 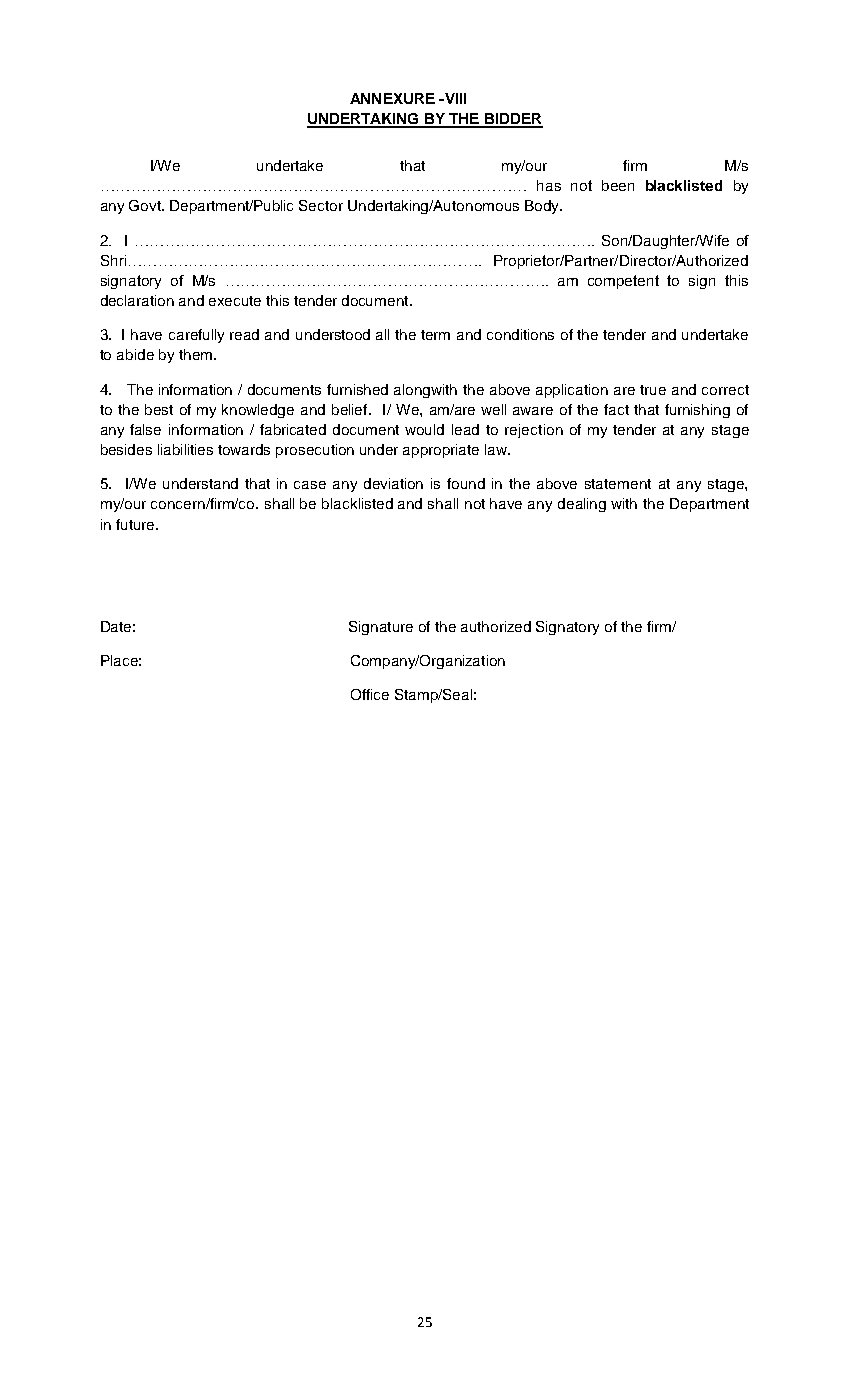 I want to click on Govt, so click(x=146, y=205).
